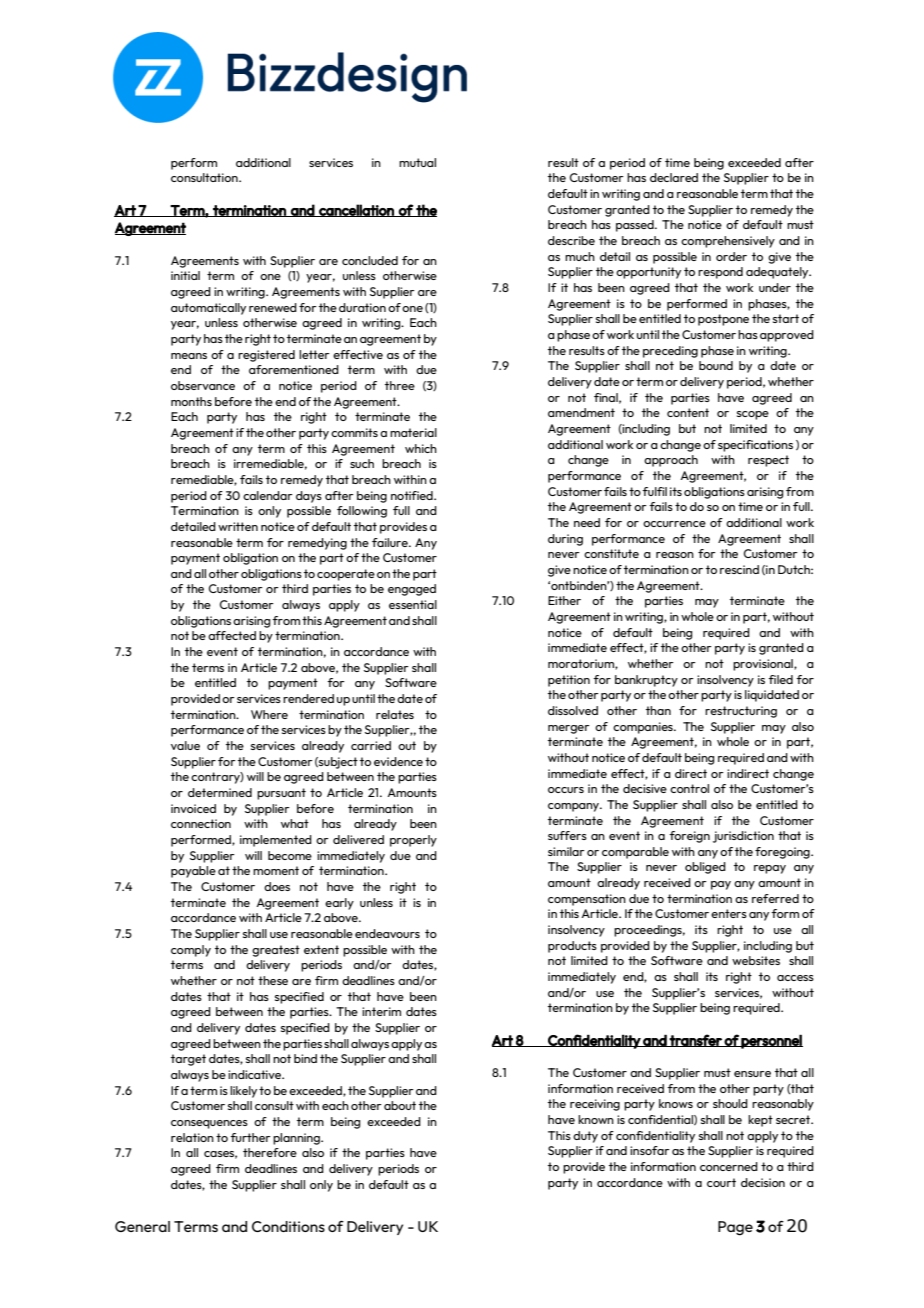  Describe the element at coordinates (193, 872) in the screenshot. I see `payable` at that location.
